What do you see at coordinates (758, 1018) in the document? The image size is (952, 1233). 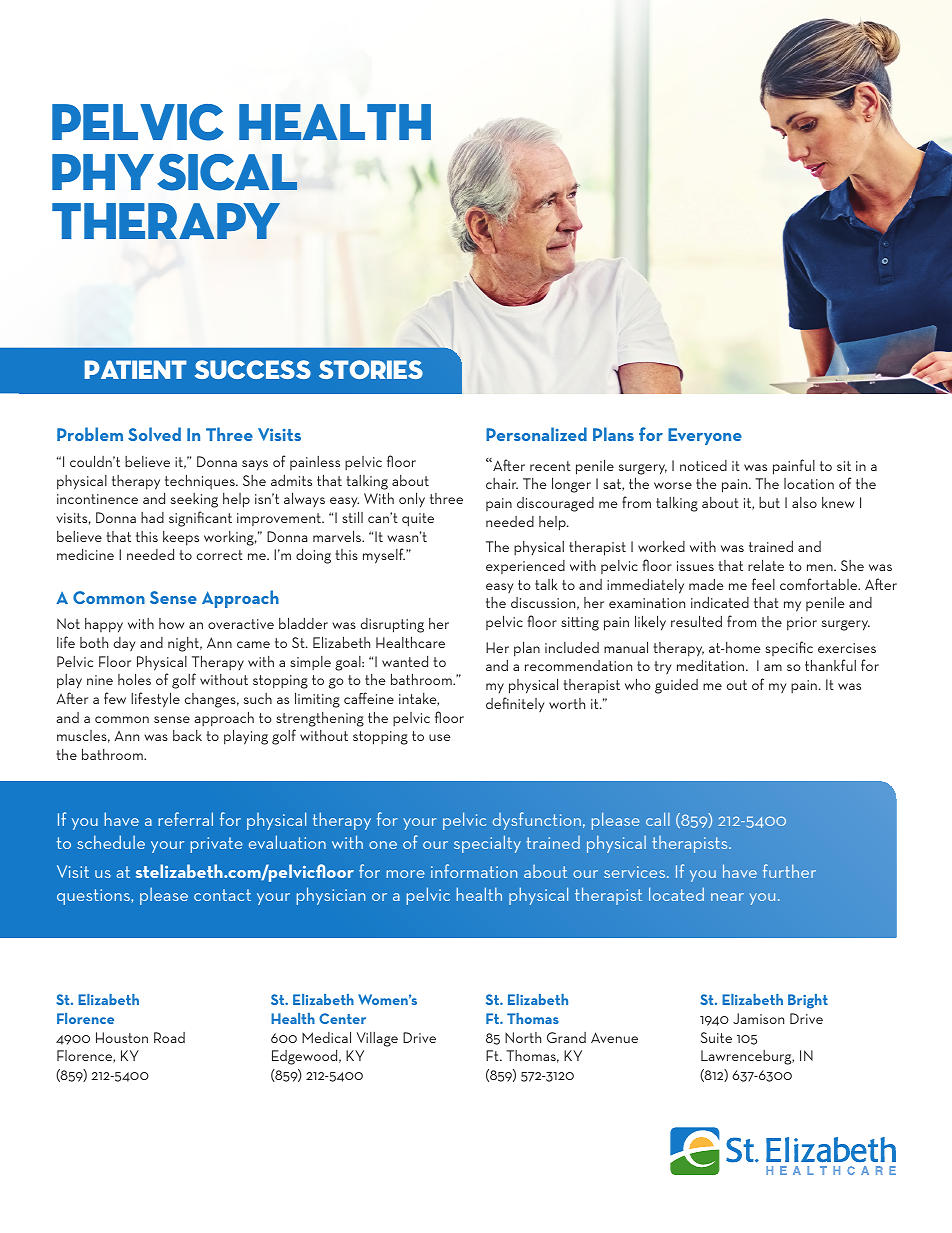 I see `Jamison` at bounding box center [758, 1018].
